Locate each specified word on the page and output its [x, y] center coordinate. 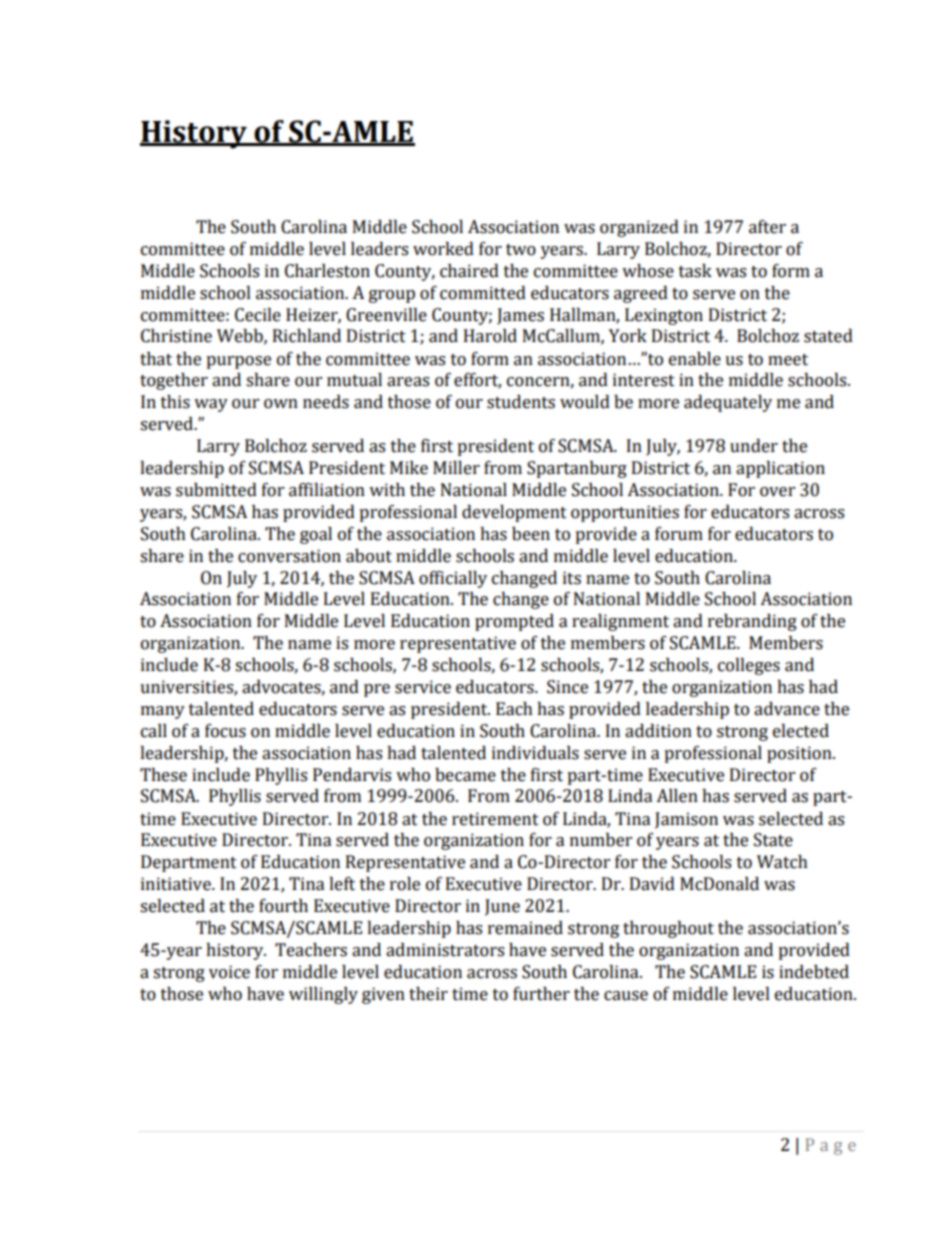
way [211, 405]
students [521, 402]
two [521, 250]
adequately [728, 403]
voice [229, 972]
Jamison [686, 820]
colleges [749, 666]
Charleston [327, 271]
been [531, 534]
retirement [495, 819]
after [767, 227]
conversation [289, 556]
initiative [177, 884]
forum [679, 534]
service [423, 687]
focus [225, 731]
